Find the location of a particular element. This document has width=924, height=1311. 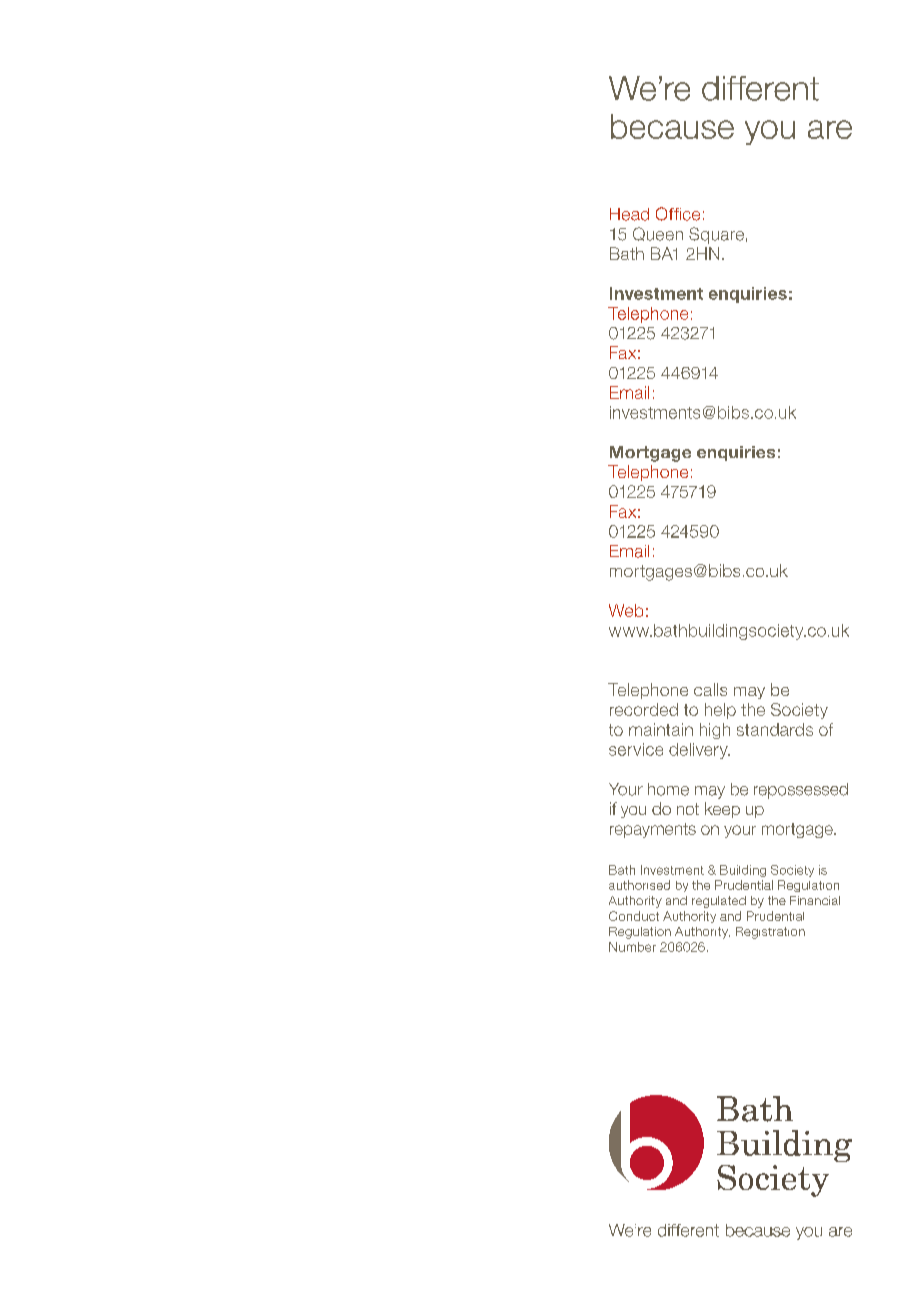

Office is located at coordinates (678, 214).
